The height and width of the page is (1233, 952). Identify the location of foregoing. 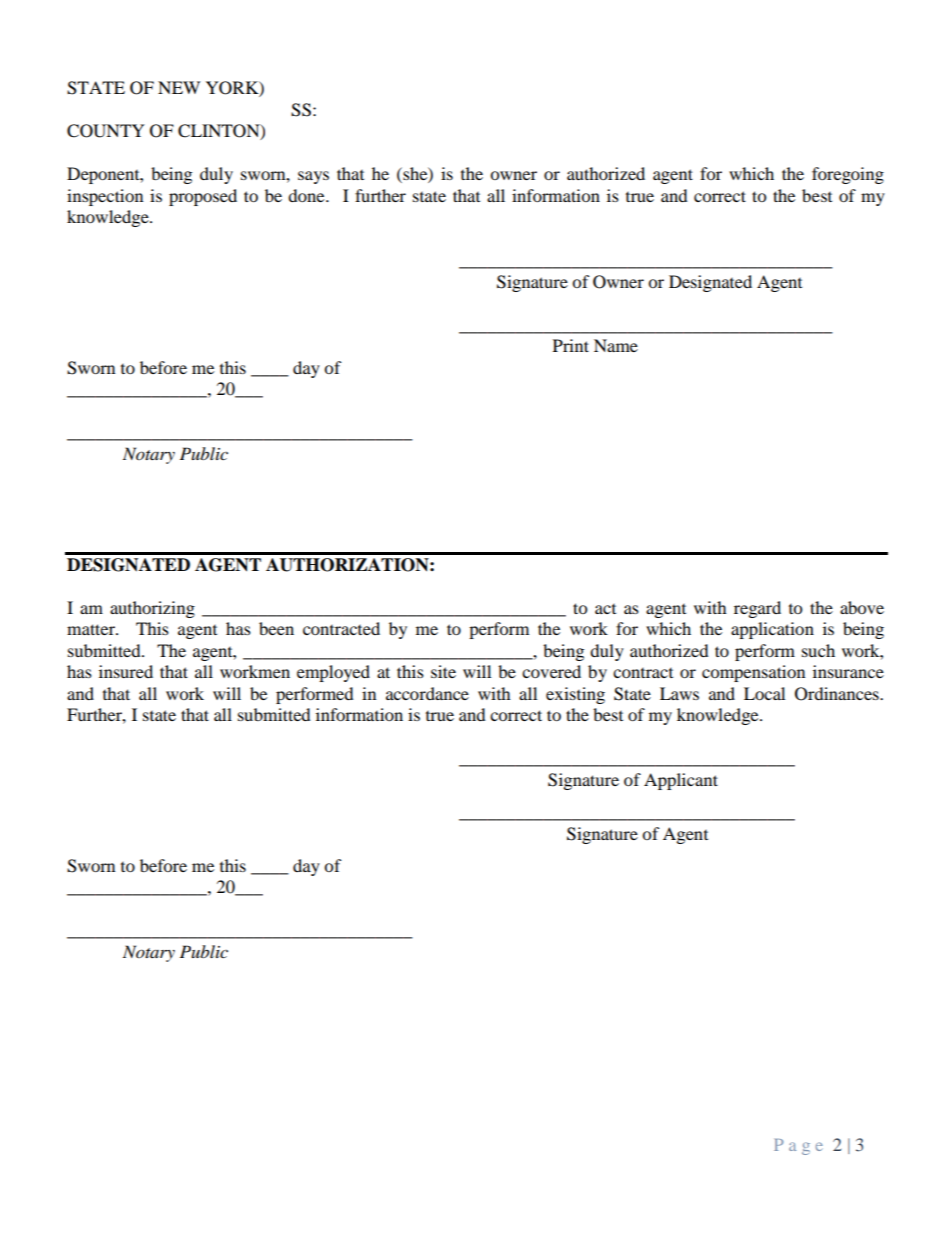
(848, 175).
